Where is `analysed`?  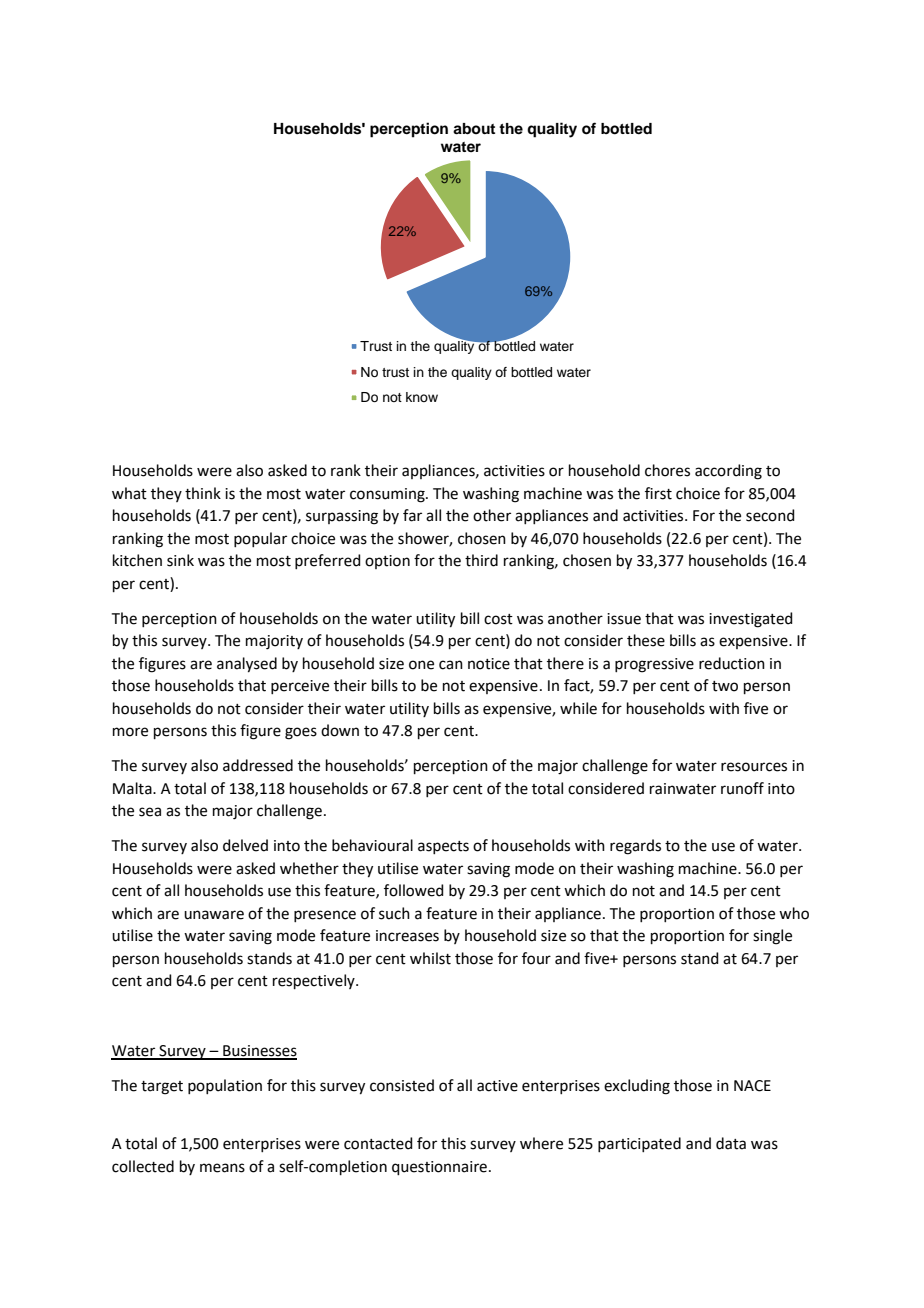 analysed is located at coordinates (247, 665).
